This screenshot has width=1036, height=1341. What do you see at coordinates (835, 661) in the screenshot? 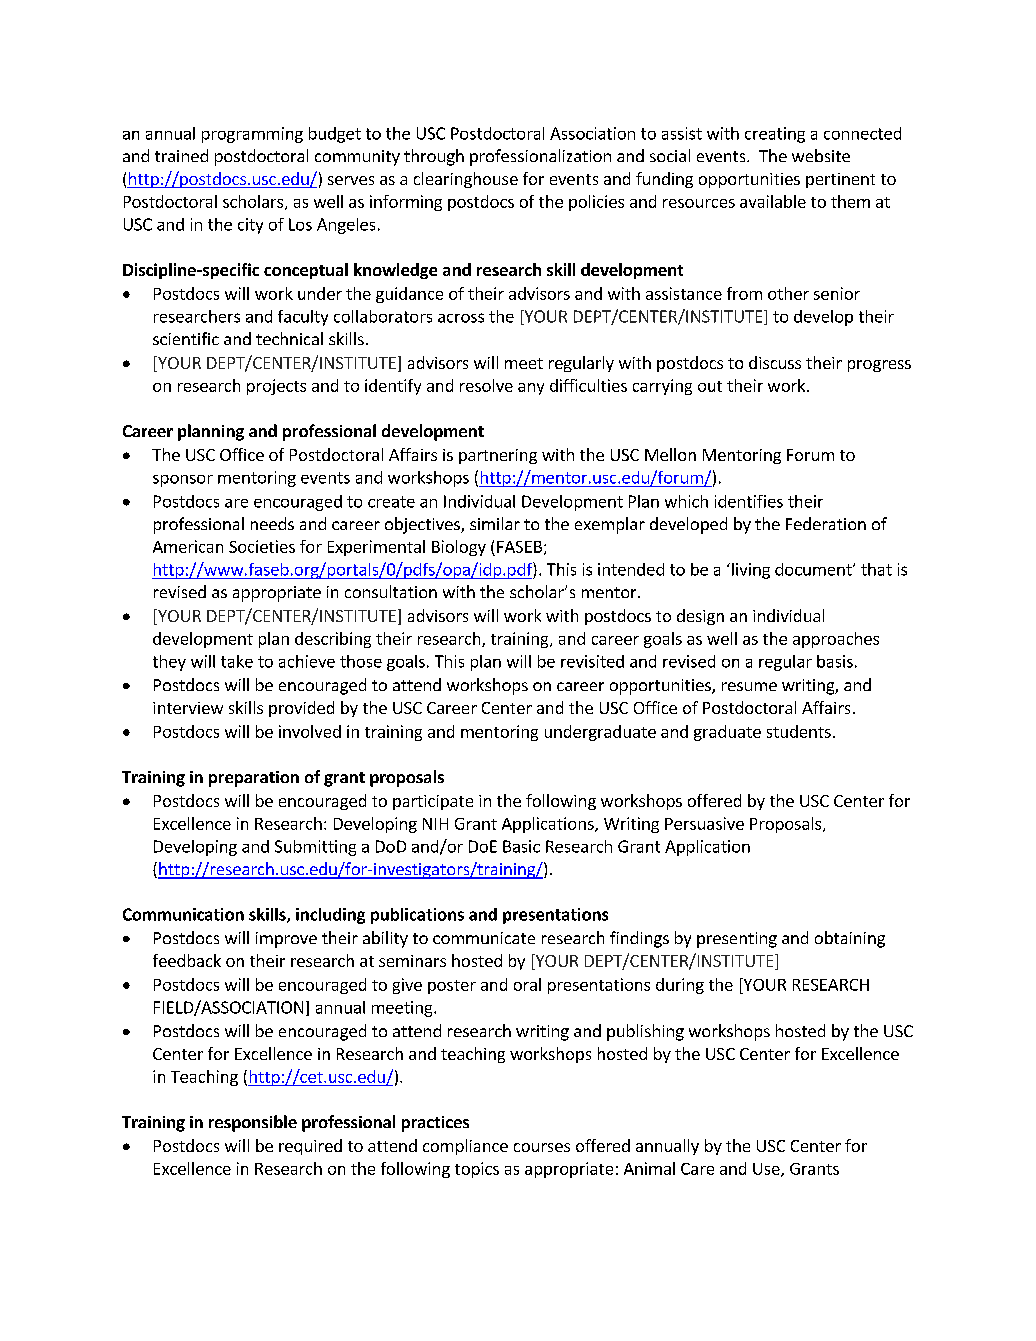
I see `basis` at bounding box center [835, 661].
